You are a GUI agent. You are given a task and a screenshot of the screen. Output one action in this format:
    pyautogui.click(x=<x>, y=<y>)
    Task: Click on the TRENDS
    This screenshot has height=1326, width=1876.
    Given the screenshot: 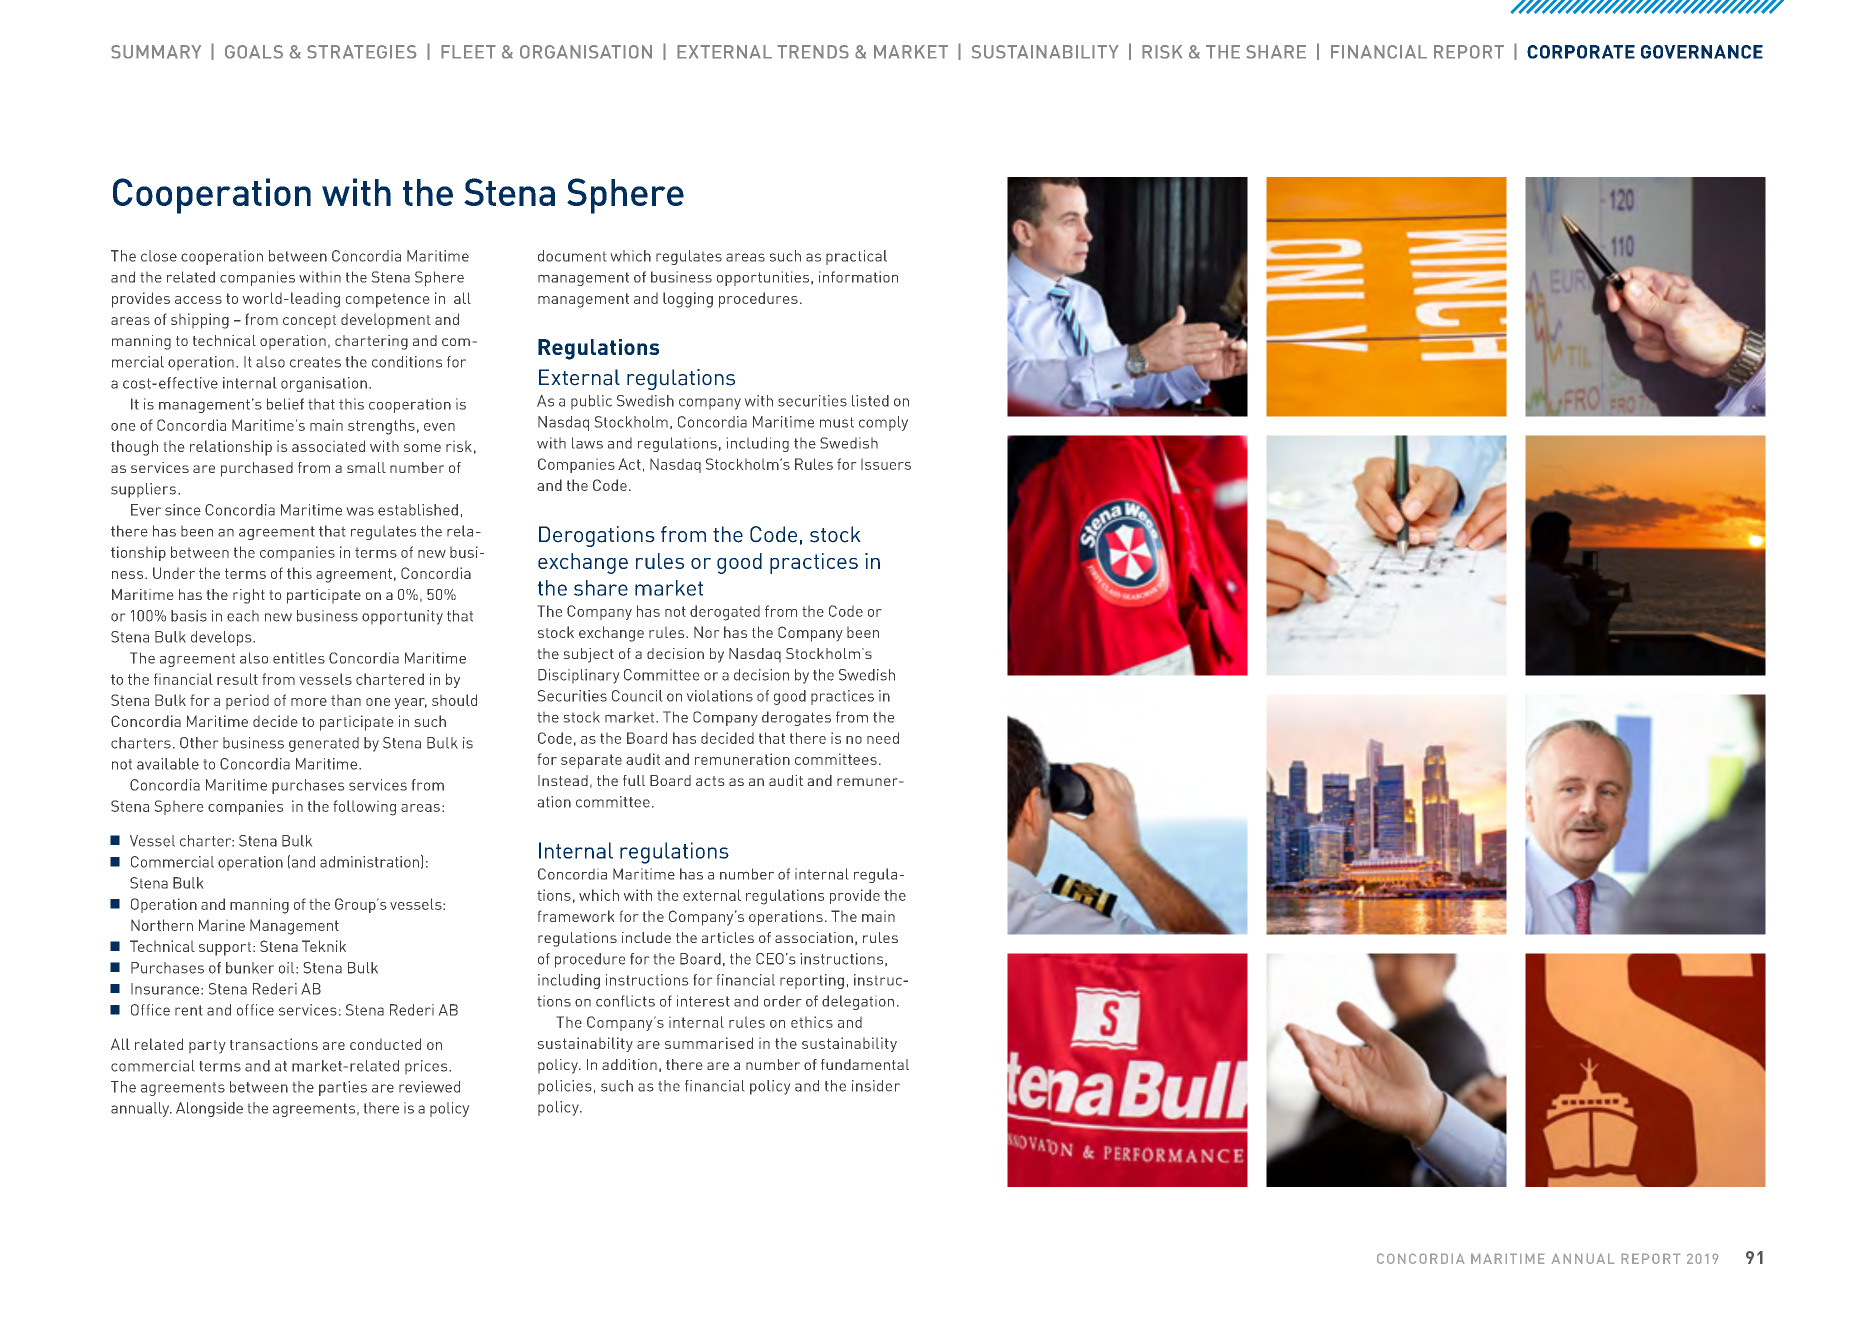 What is the action you would take?
    pyautogui.click(x=813, y=52)
